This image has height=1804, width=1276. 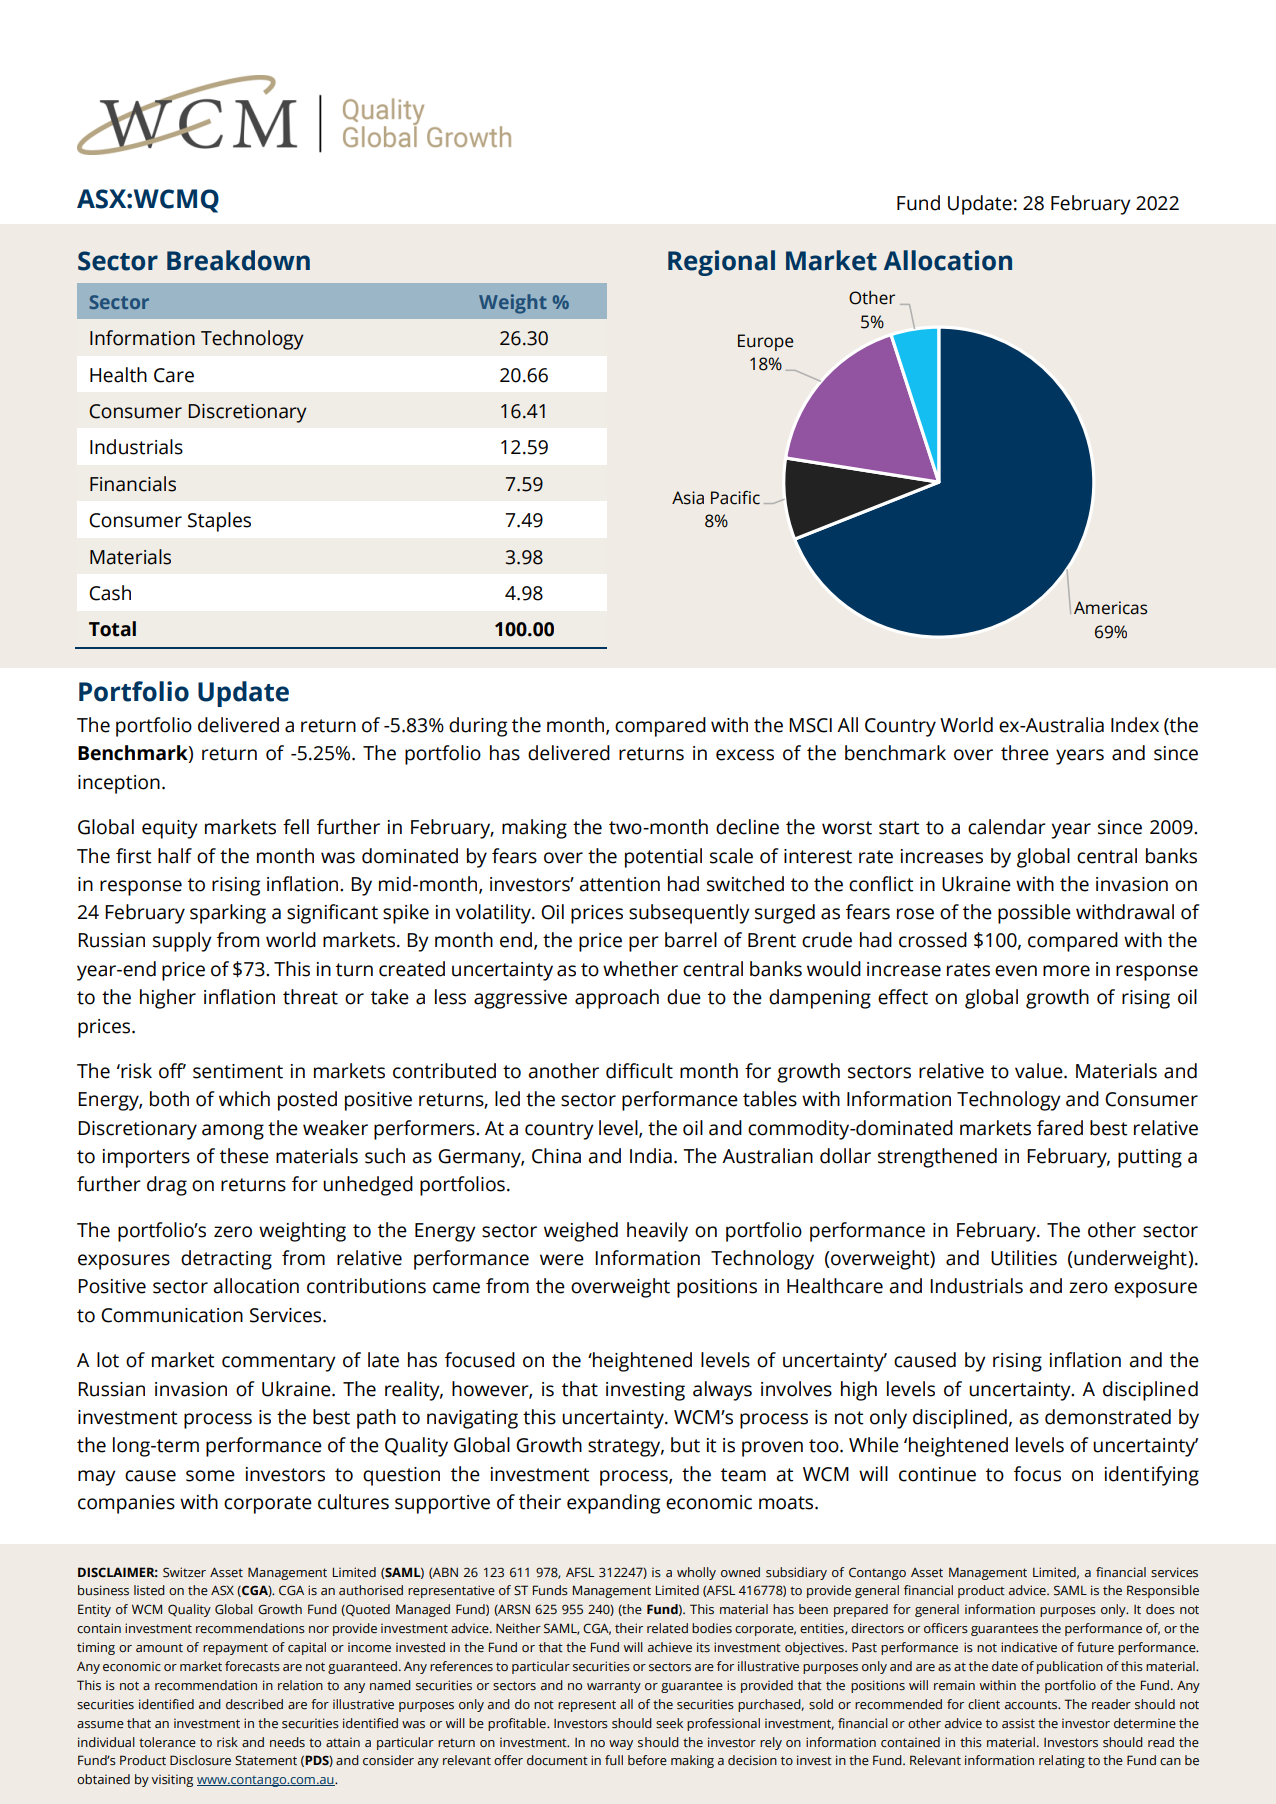 What do you see at coordinates (937, 1474) in the image?
I see `continue` at bounding box center [937, 1474].
